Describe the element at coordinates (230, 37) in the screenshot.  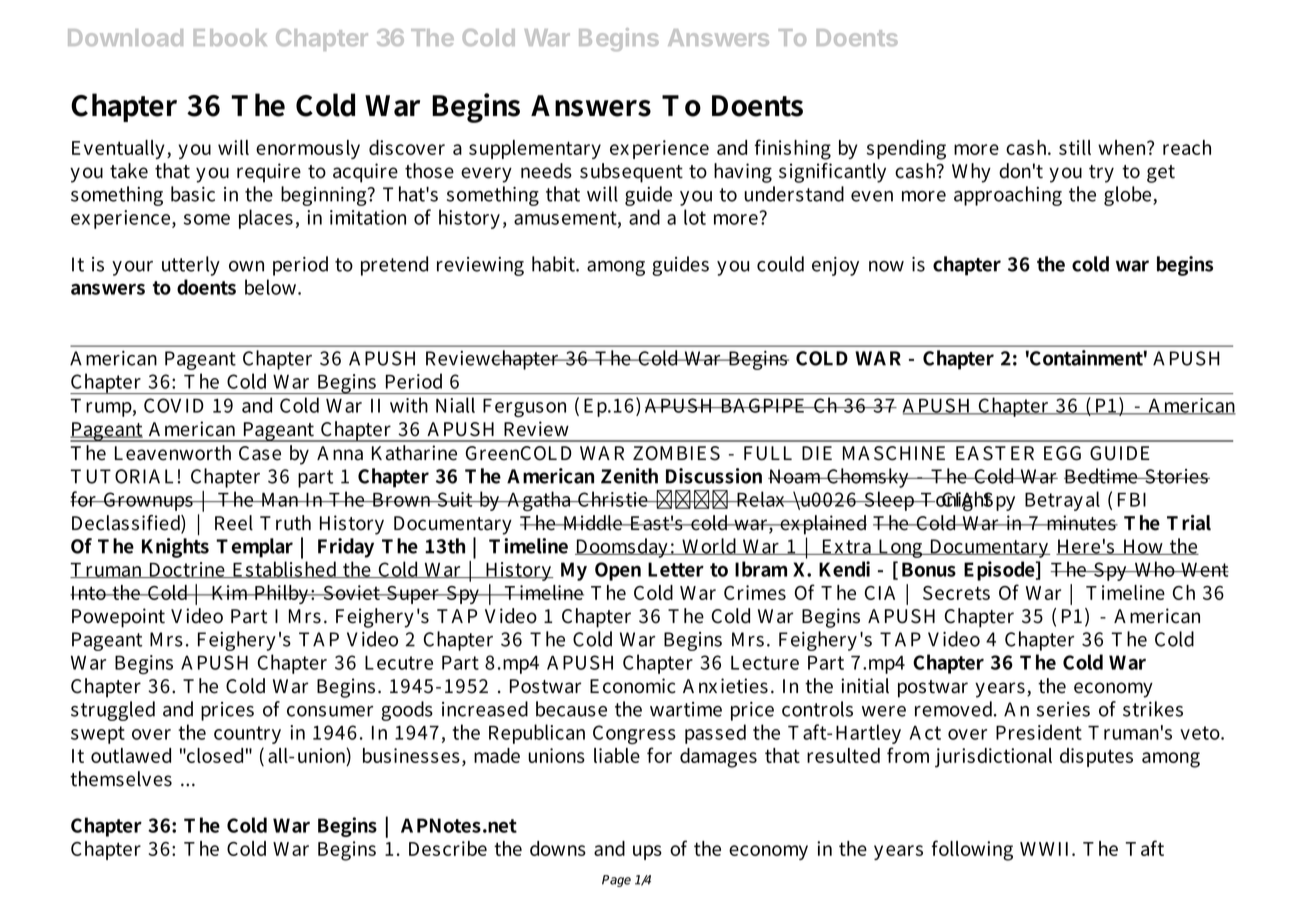
I see `Ebook` at that location.
